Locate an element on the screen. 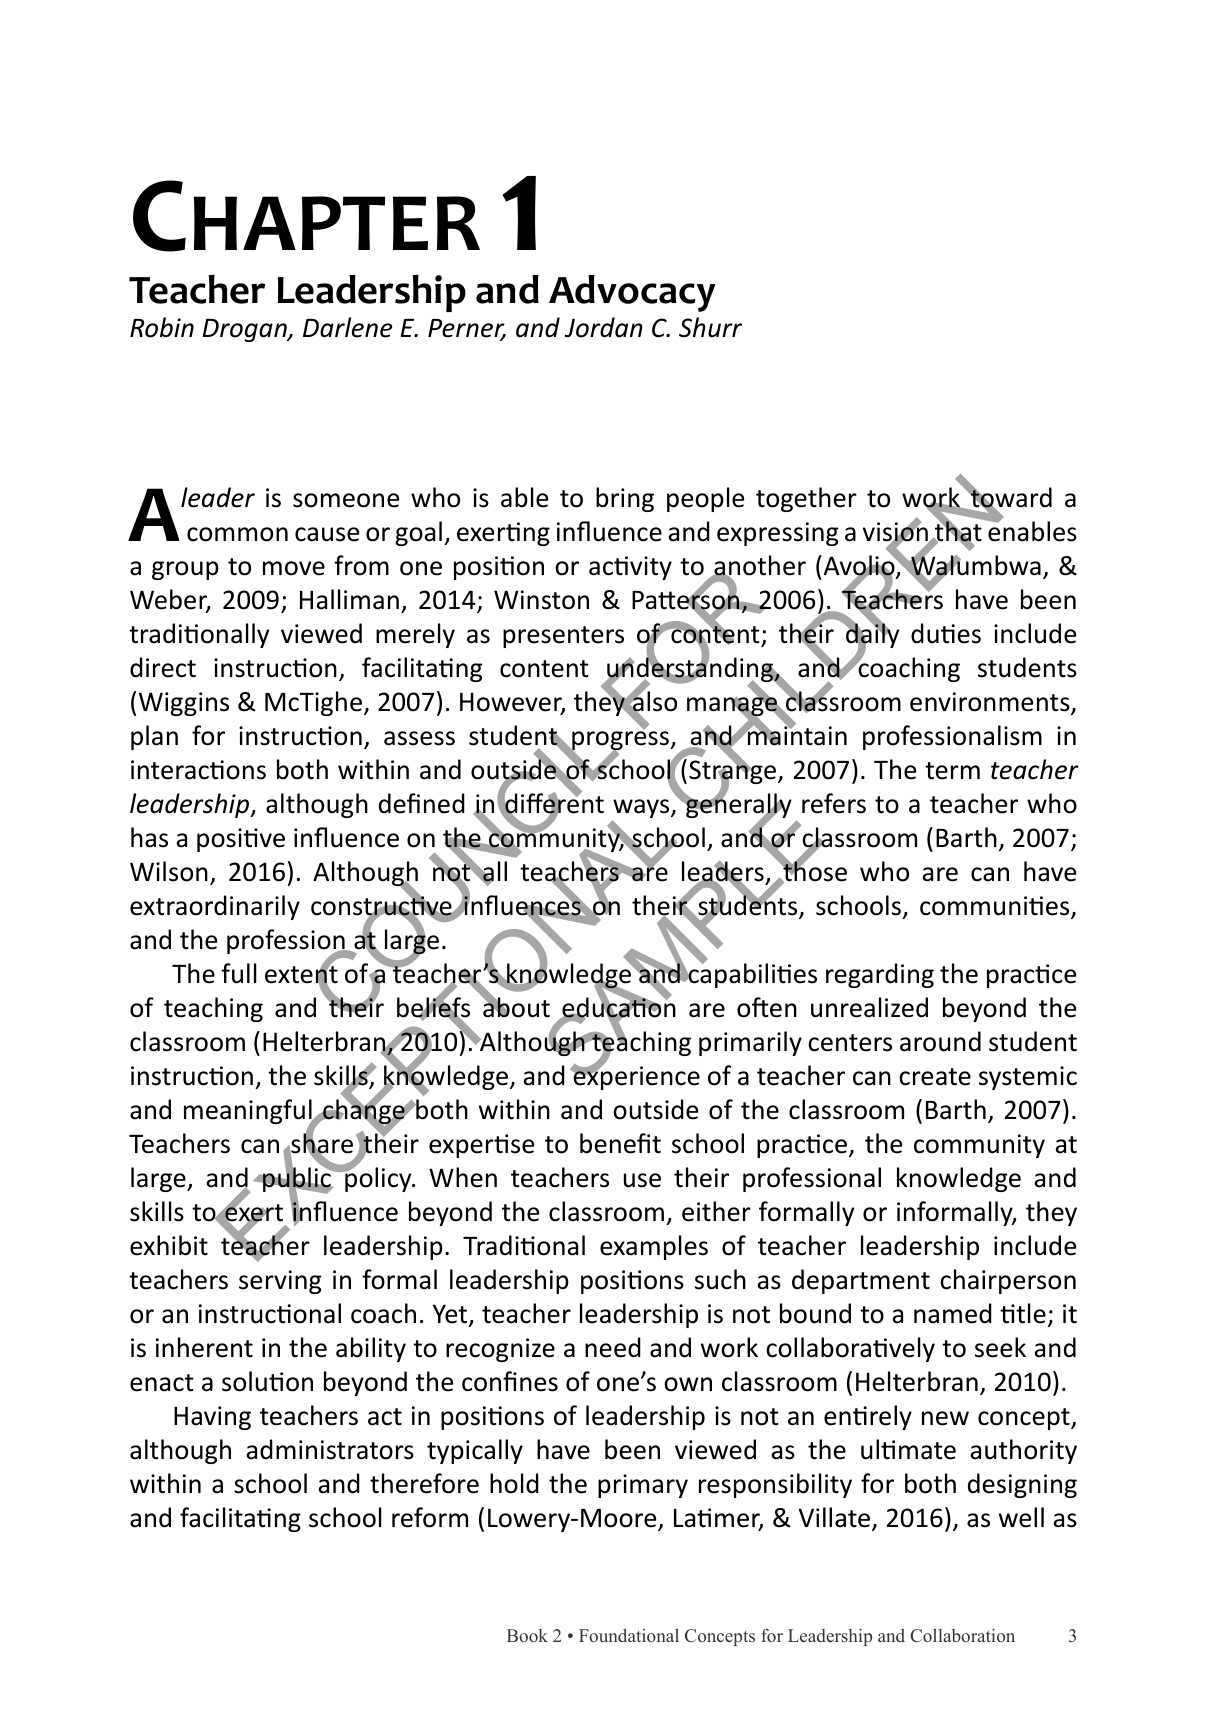 This screenshot has width=1207, height=1724. term is located at coordinates (952, 771).
